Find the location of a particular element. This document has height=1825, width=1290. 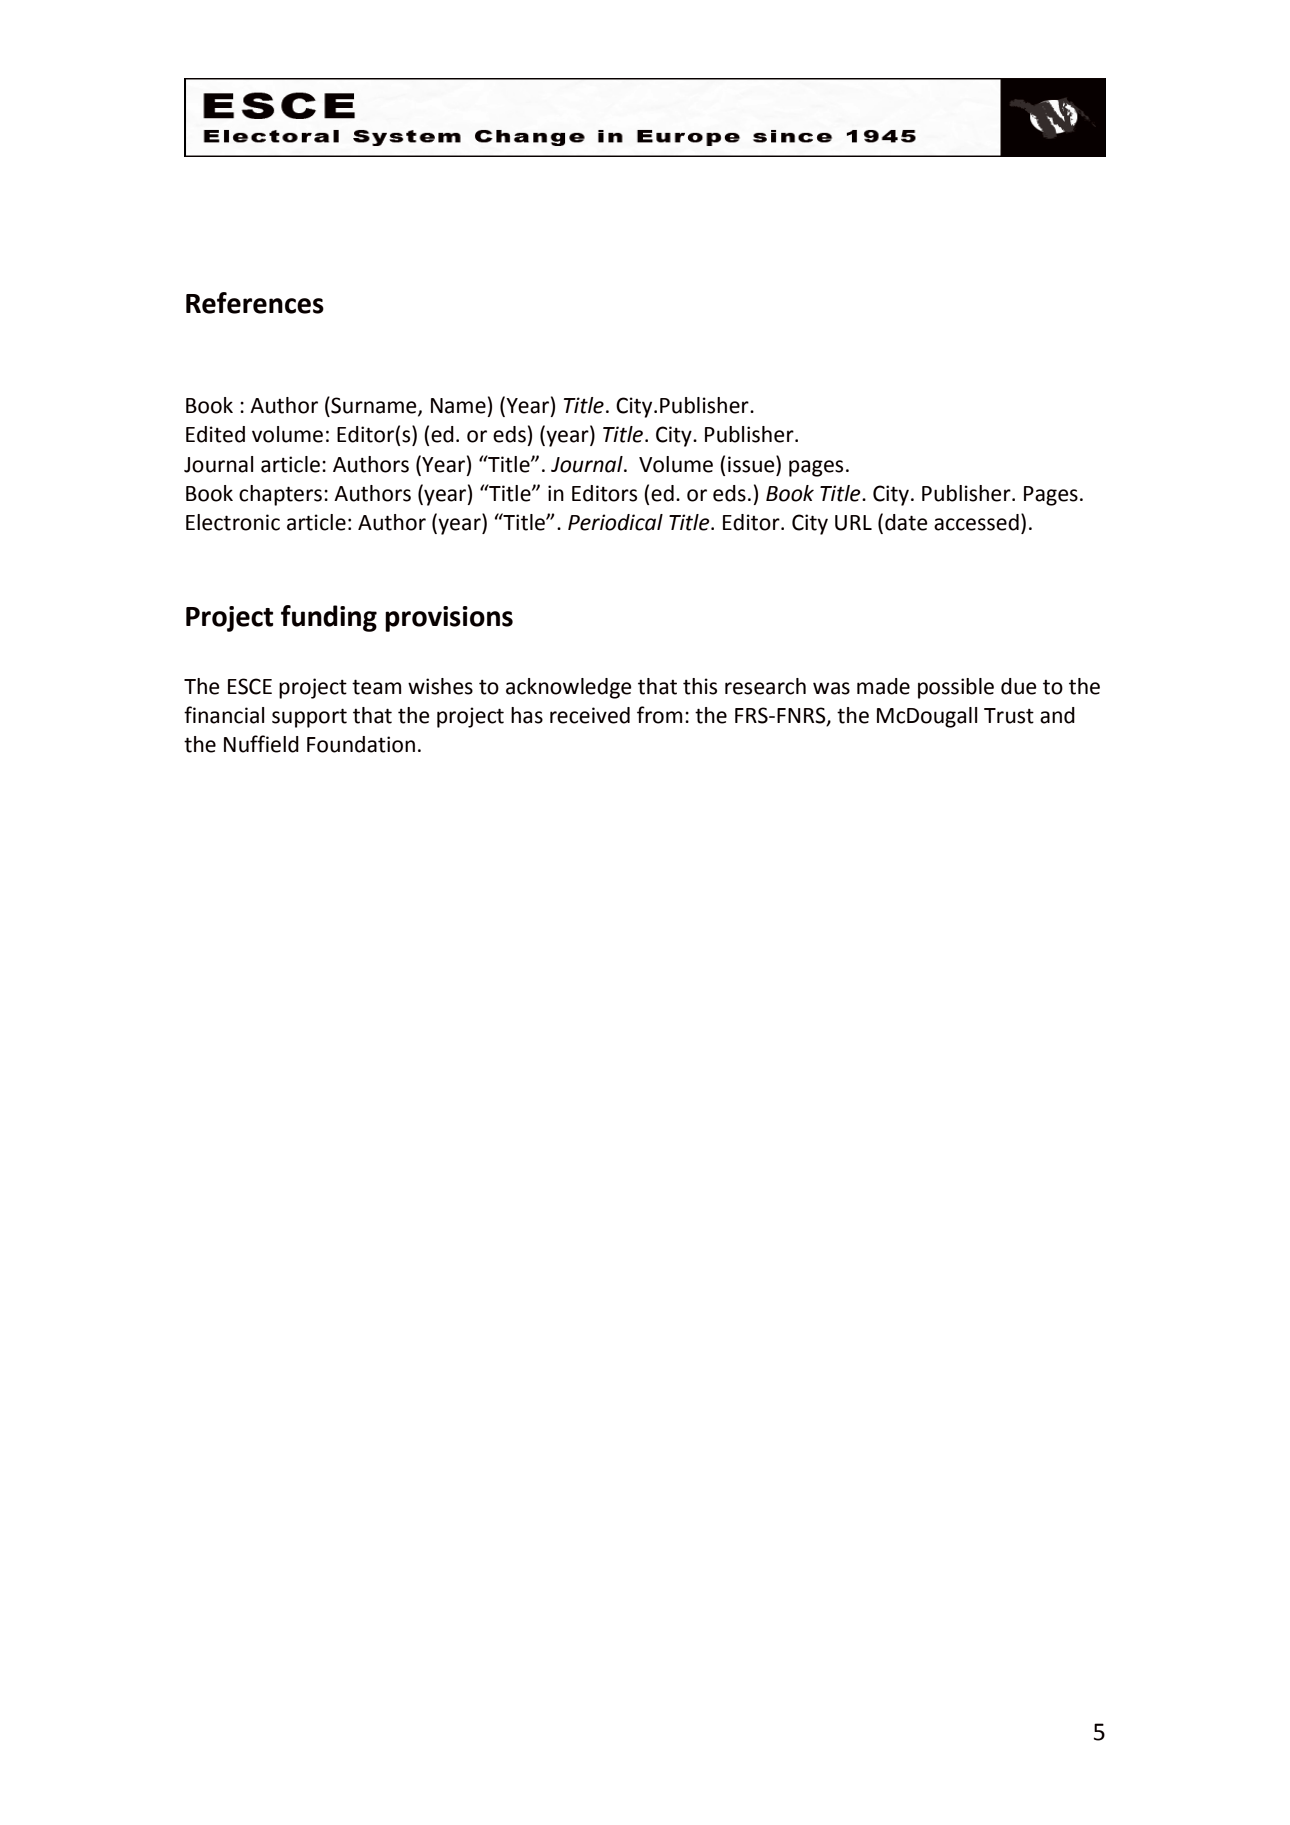

date is located at coordinates (906, 522).
